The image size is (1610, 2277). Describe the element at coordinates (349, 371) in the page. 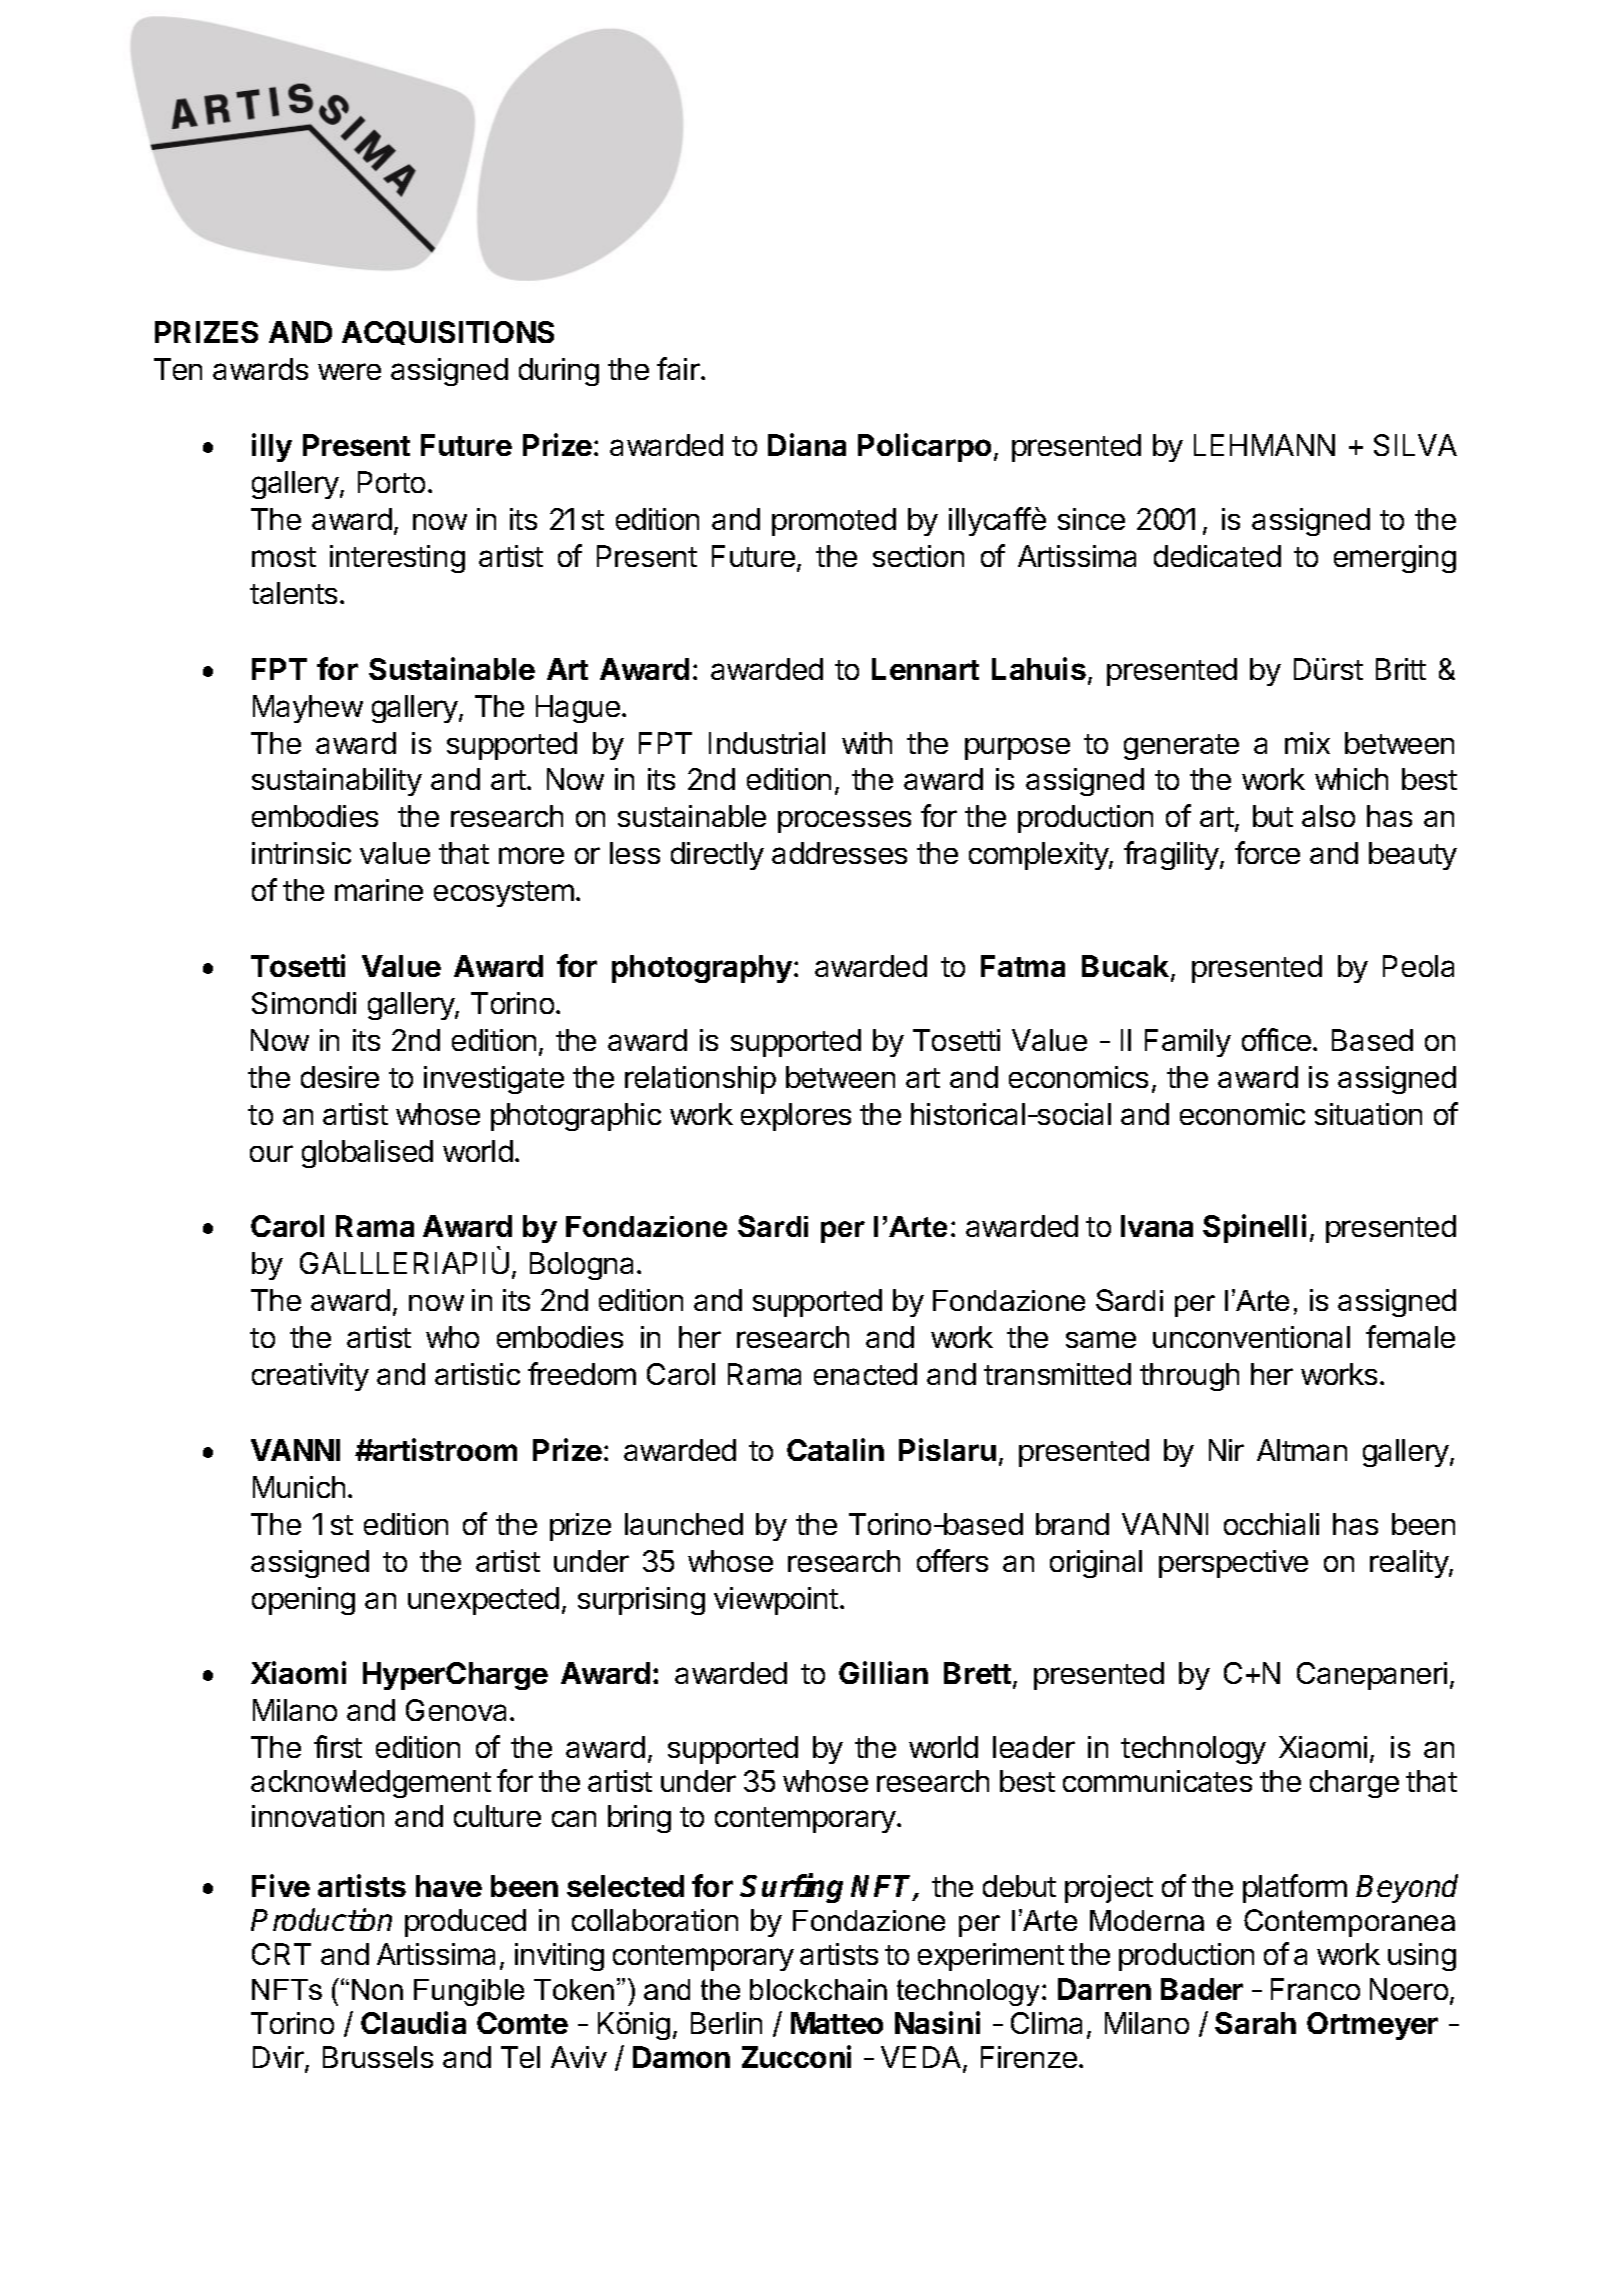

I see `were` at that location.
